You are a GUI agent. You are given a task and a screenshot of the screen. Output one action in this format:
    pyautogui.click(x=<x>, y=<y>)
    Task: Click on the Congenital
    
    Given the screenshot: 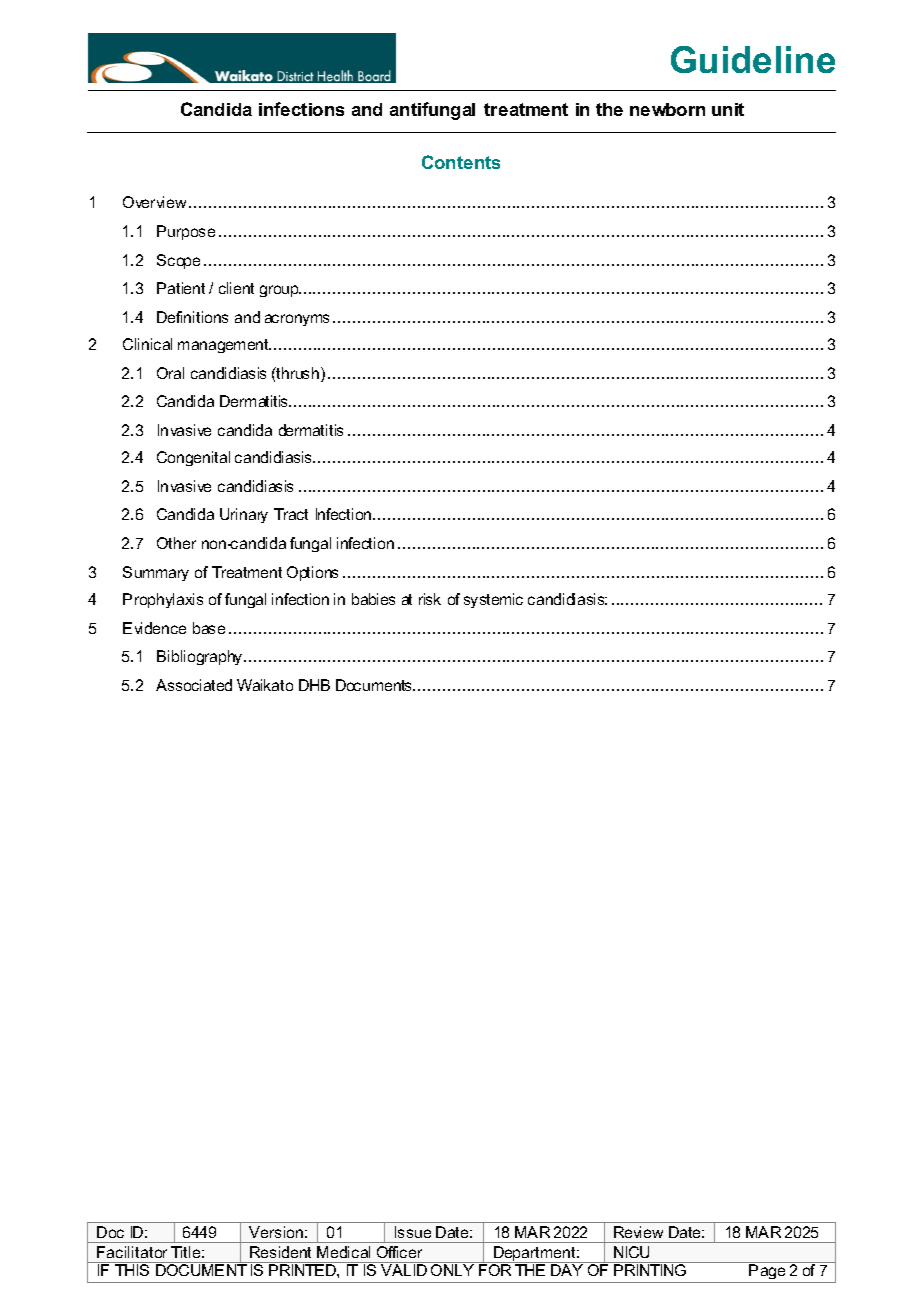 What is the action you would take?
    pyautogui.click(x=193, y=458)
